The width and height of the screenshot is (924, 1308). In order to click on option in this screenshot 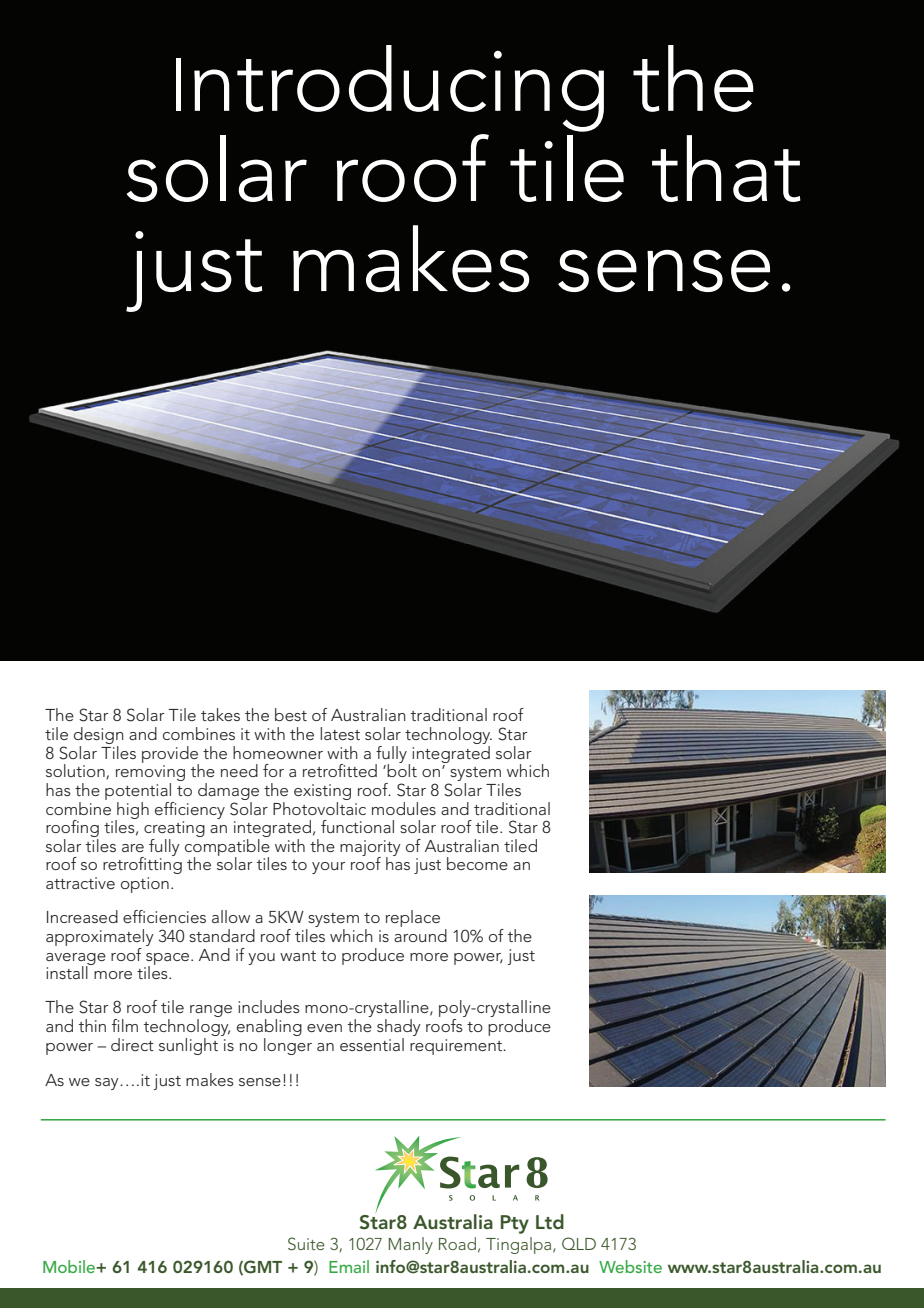, I will do `click(145, 885)`.
